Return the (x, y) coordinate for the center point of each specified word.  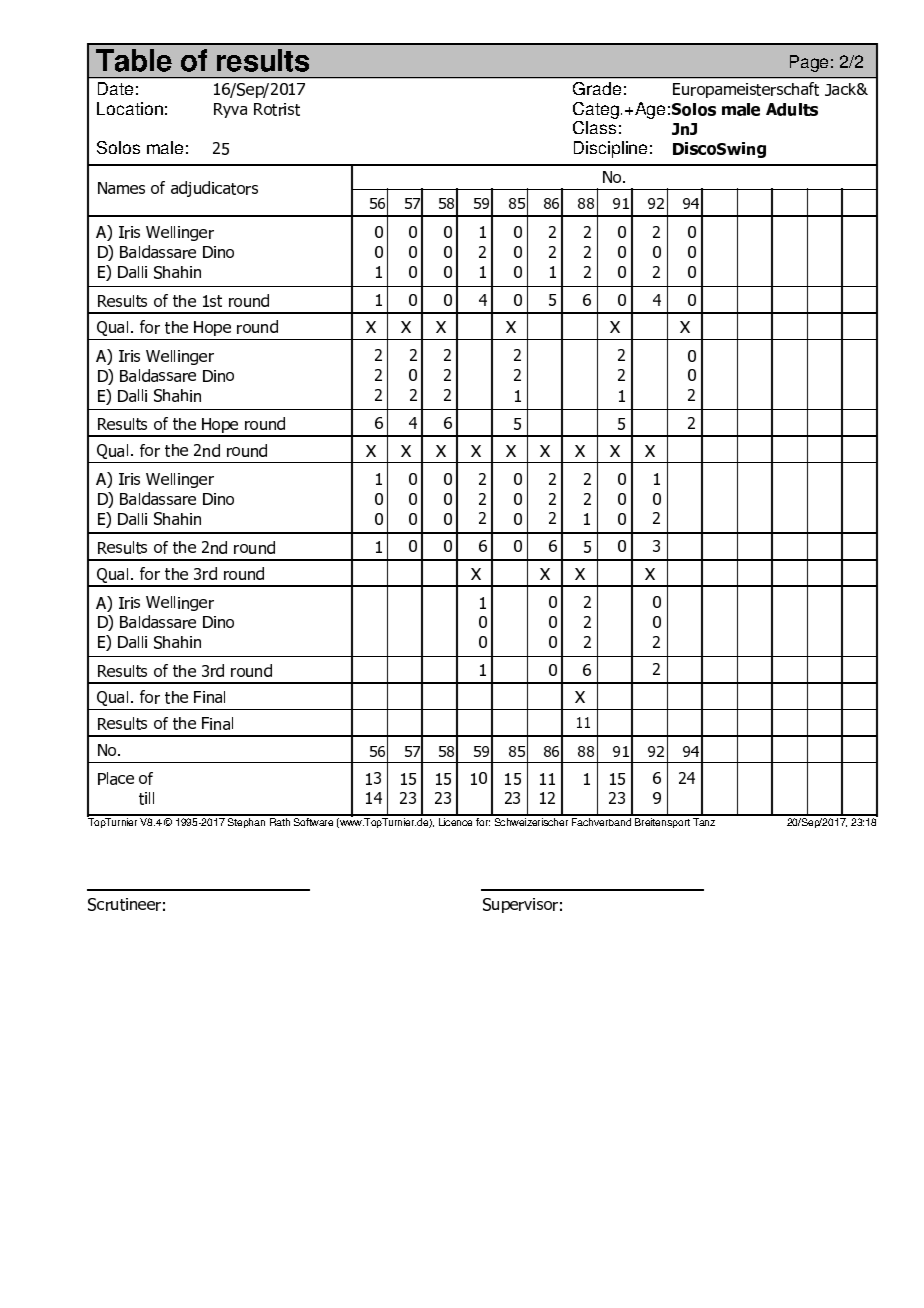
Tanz (704, 822)
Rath (280, 822)
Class (594, 127)
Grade (597, 88)
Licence (455, 822)
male (165, 147)
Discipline (610, 149)
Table (134, 60)
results (263, 60)
